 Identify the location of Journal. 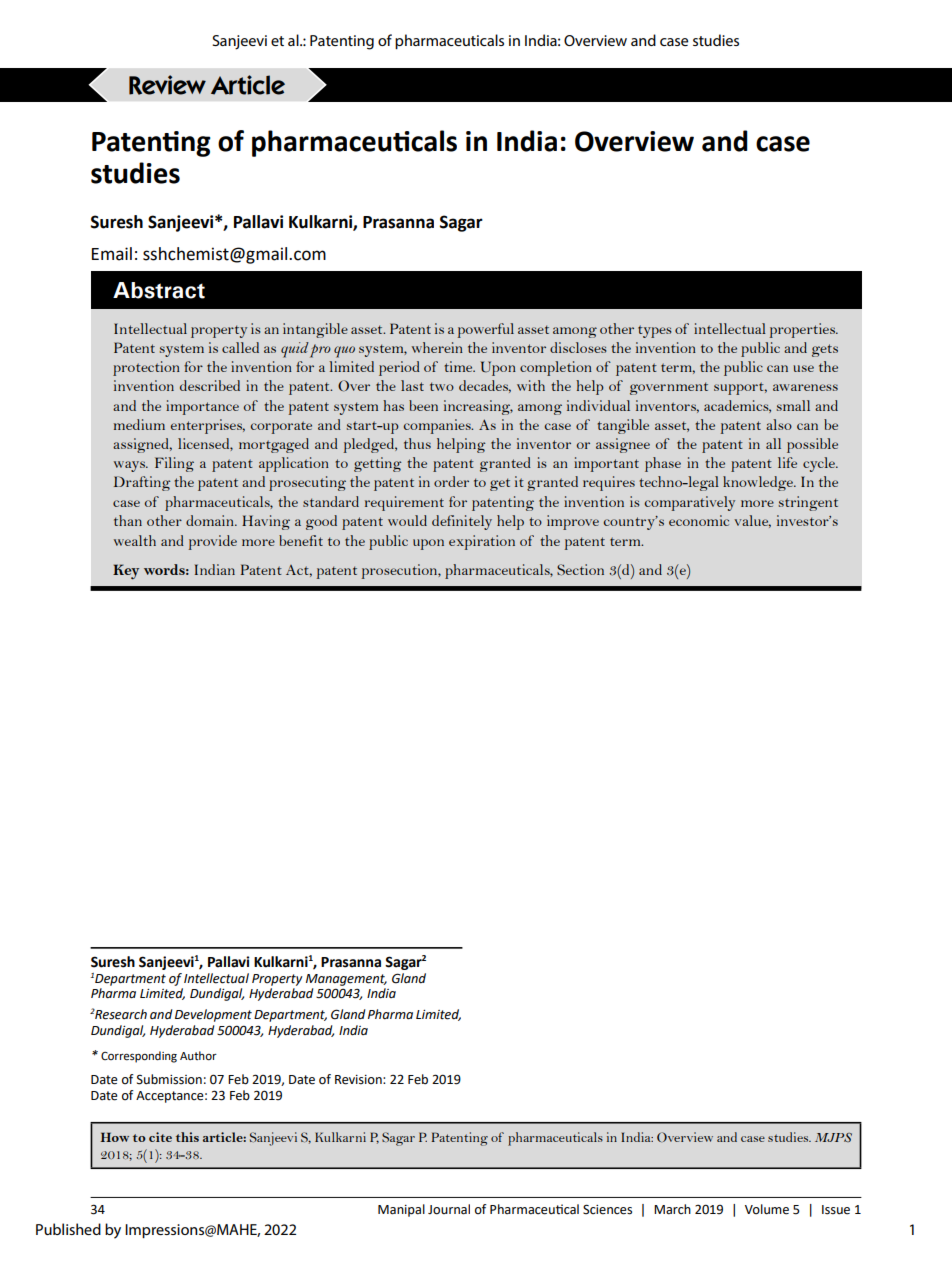
(449, 1209).
